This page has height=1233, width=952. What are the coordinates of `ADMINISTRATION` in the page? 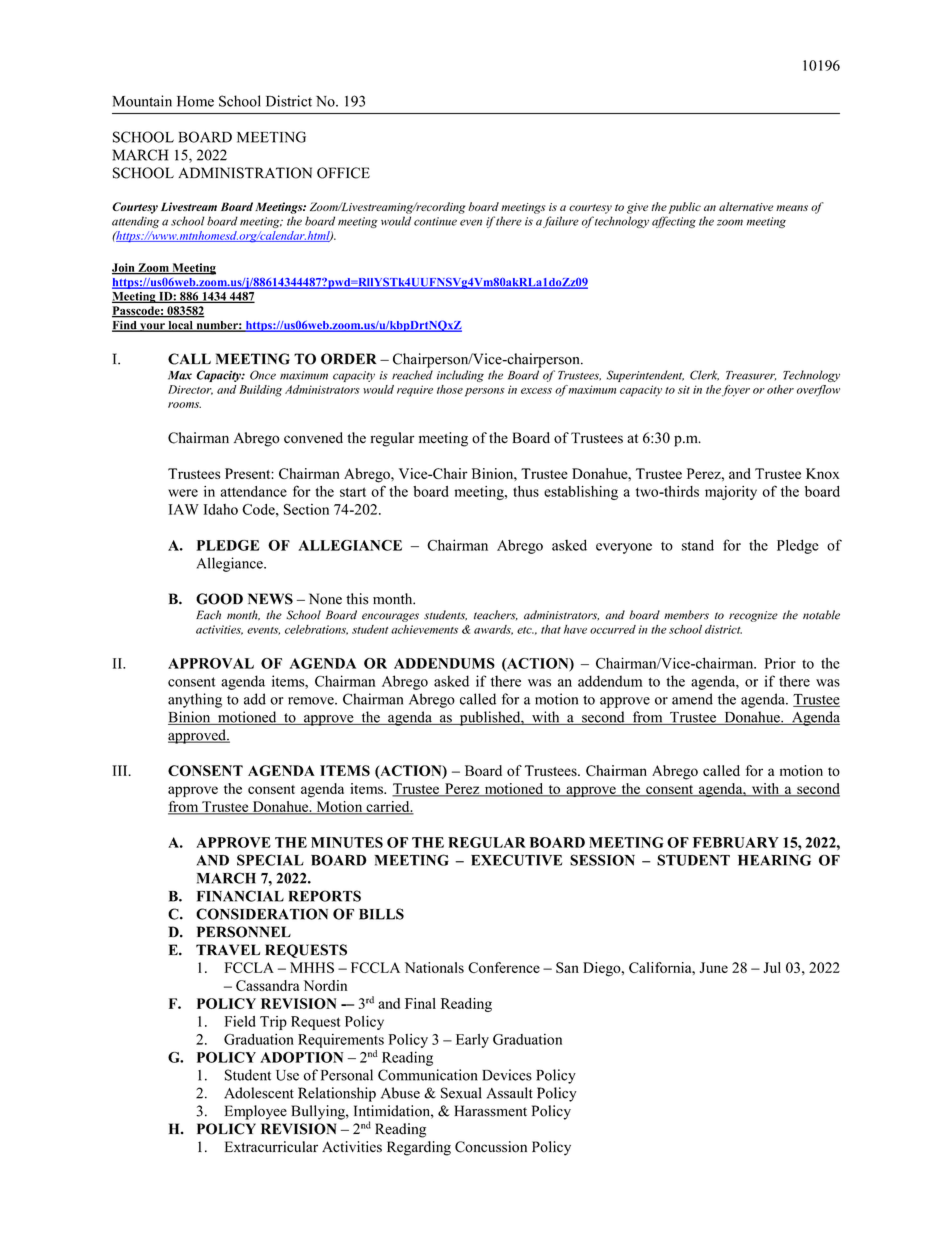 It's located at (245, 173).
